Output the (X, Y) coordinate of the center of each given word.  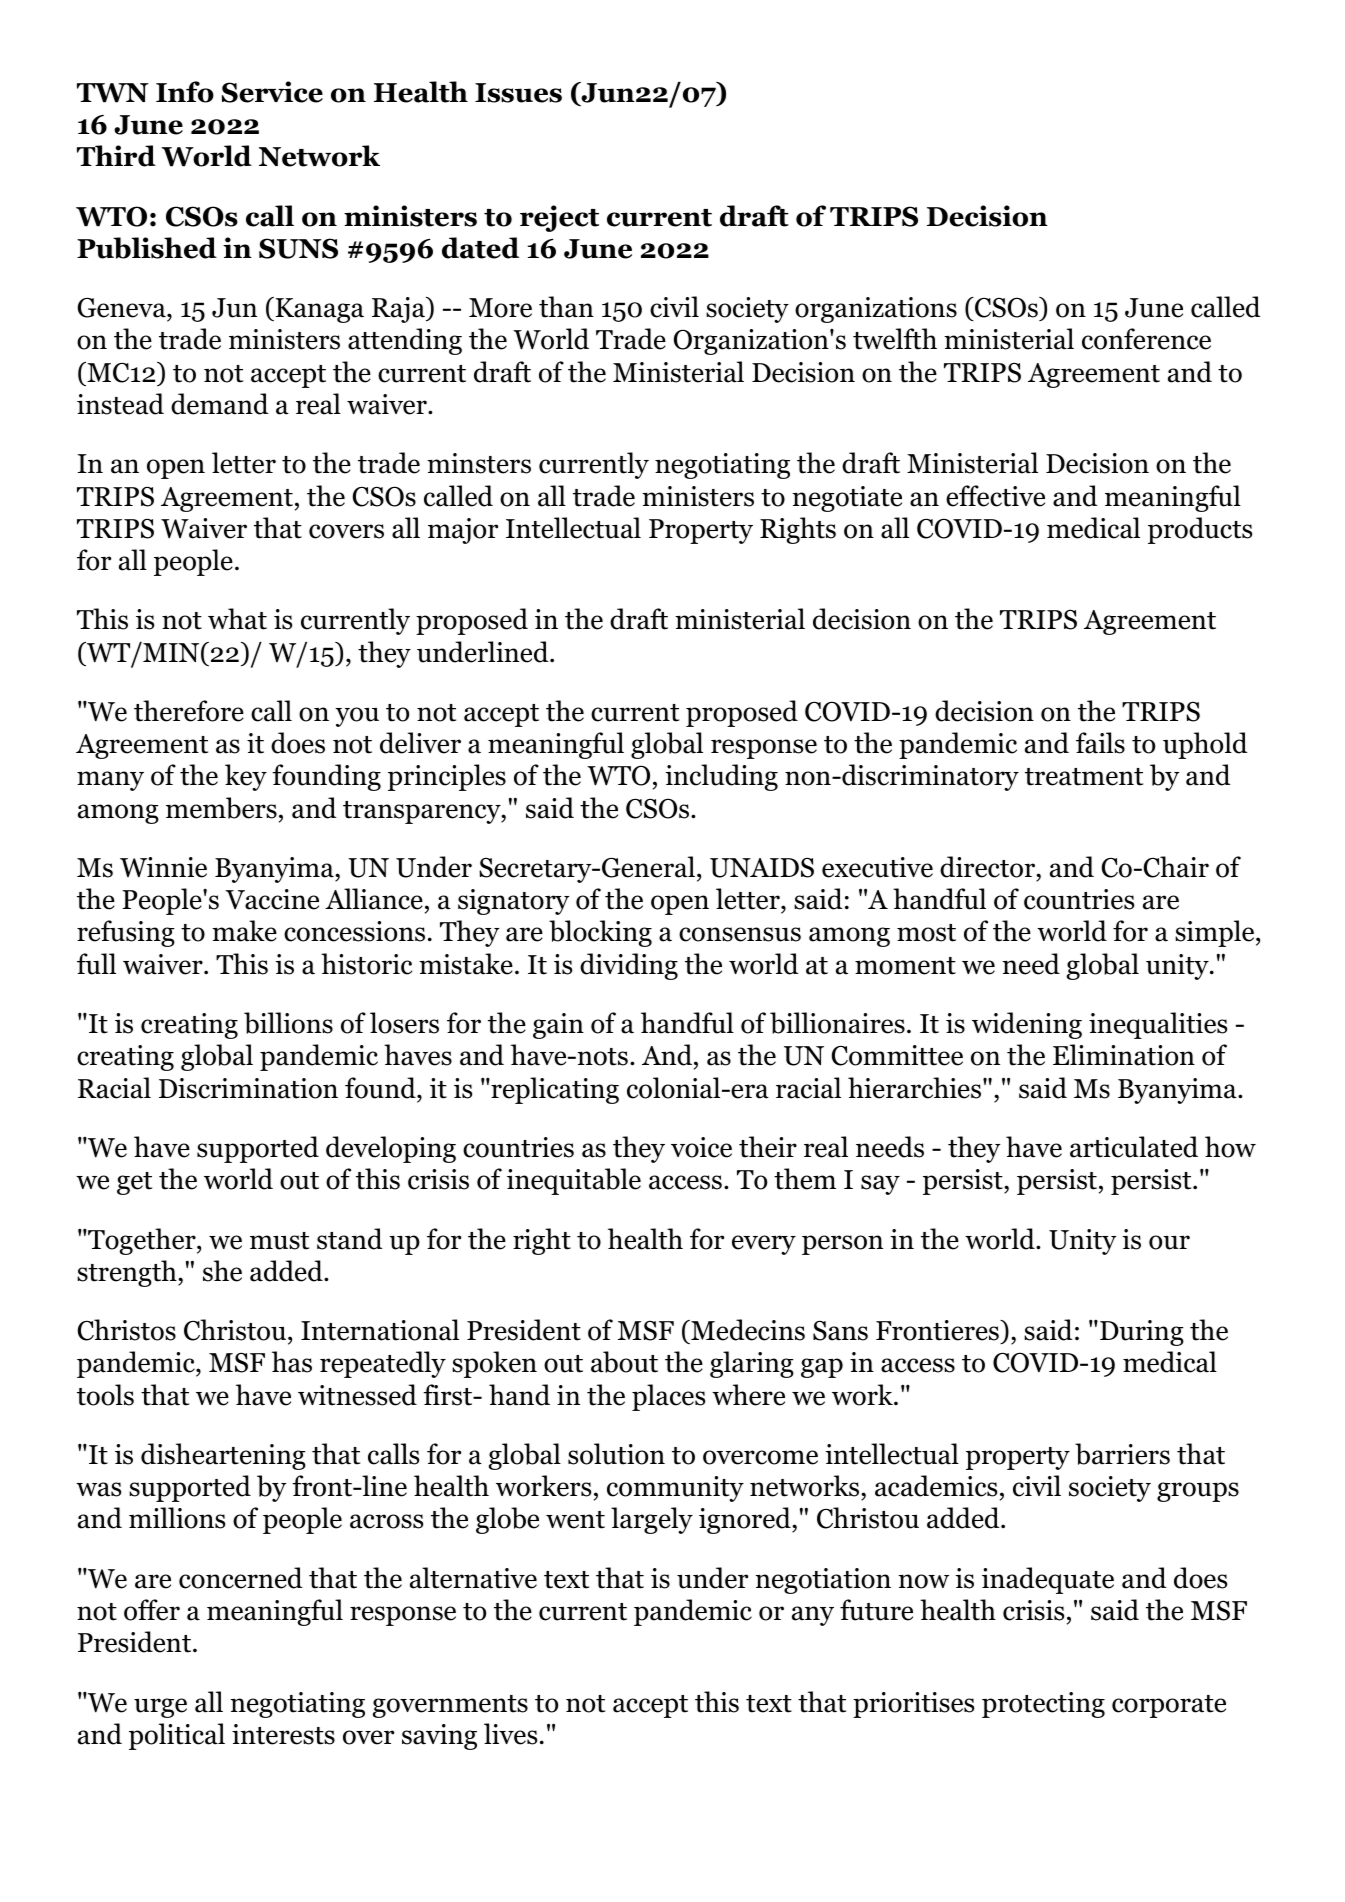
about (624, 1362)
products (1200, 530)
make (244, 931)
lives (510, 1734)
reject (559, 218)
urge (160, 1708)
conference (1146, 339)
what (237, 619)
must (279, 1241)
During (1140, 1333)
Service (272, 92)
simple (1214, 933)
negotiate (847, 499)
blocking (600, 933)
